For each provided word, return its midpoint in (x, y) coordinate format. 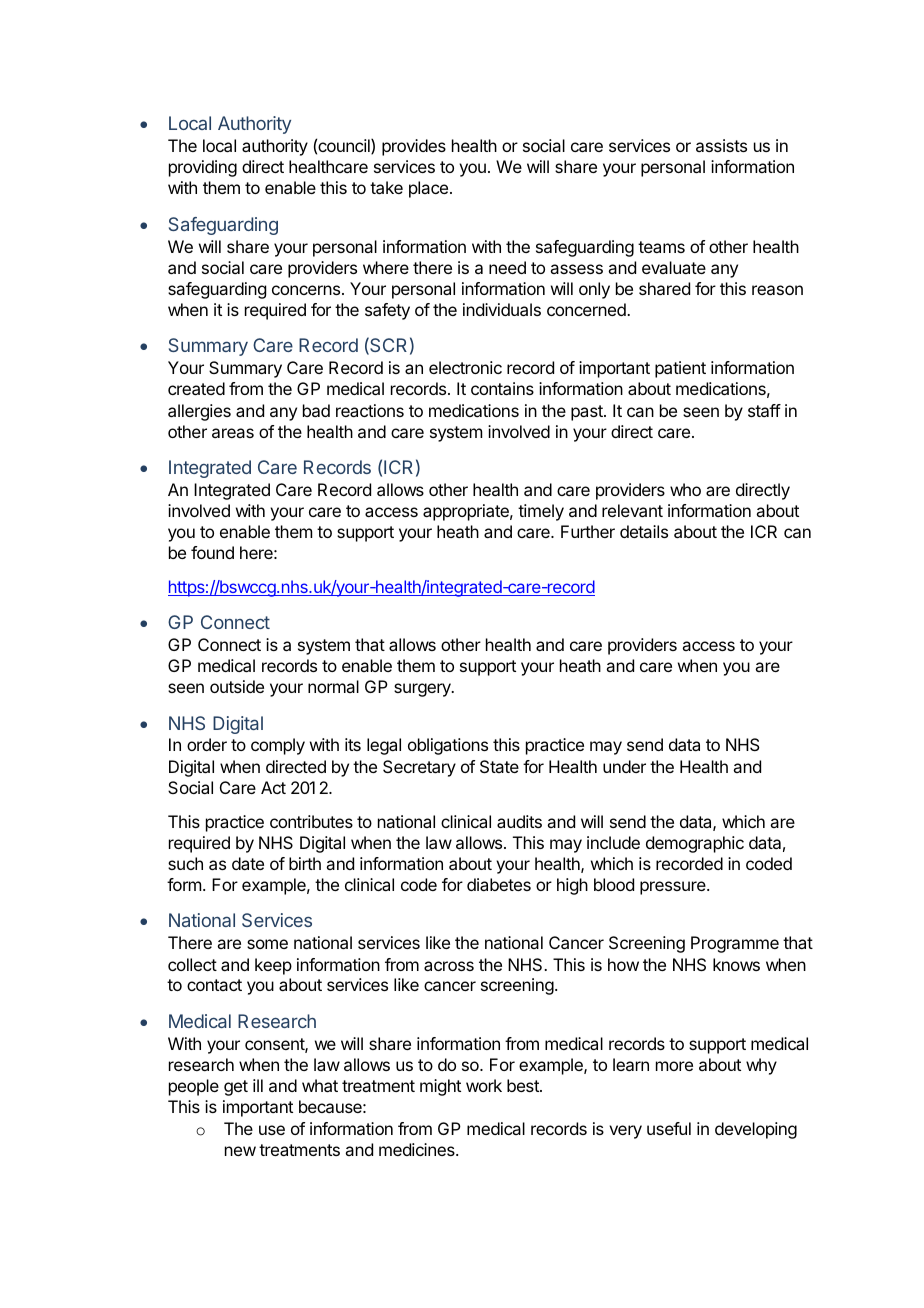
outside (237, 686)
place (428, 189)
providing (203, 168)
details (644, 531)
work (484, 1085)
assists (721, 145)
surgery (423, 690)
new (240, 1151)
